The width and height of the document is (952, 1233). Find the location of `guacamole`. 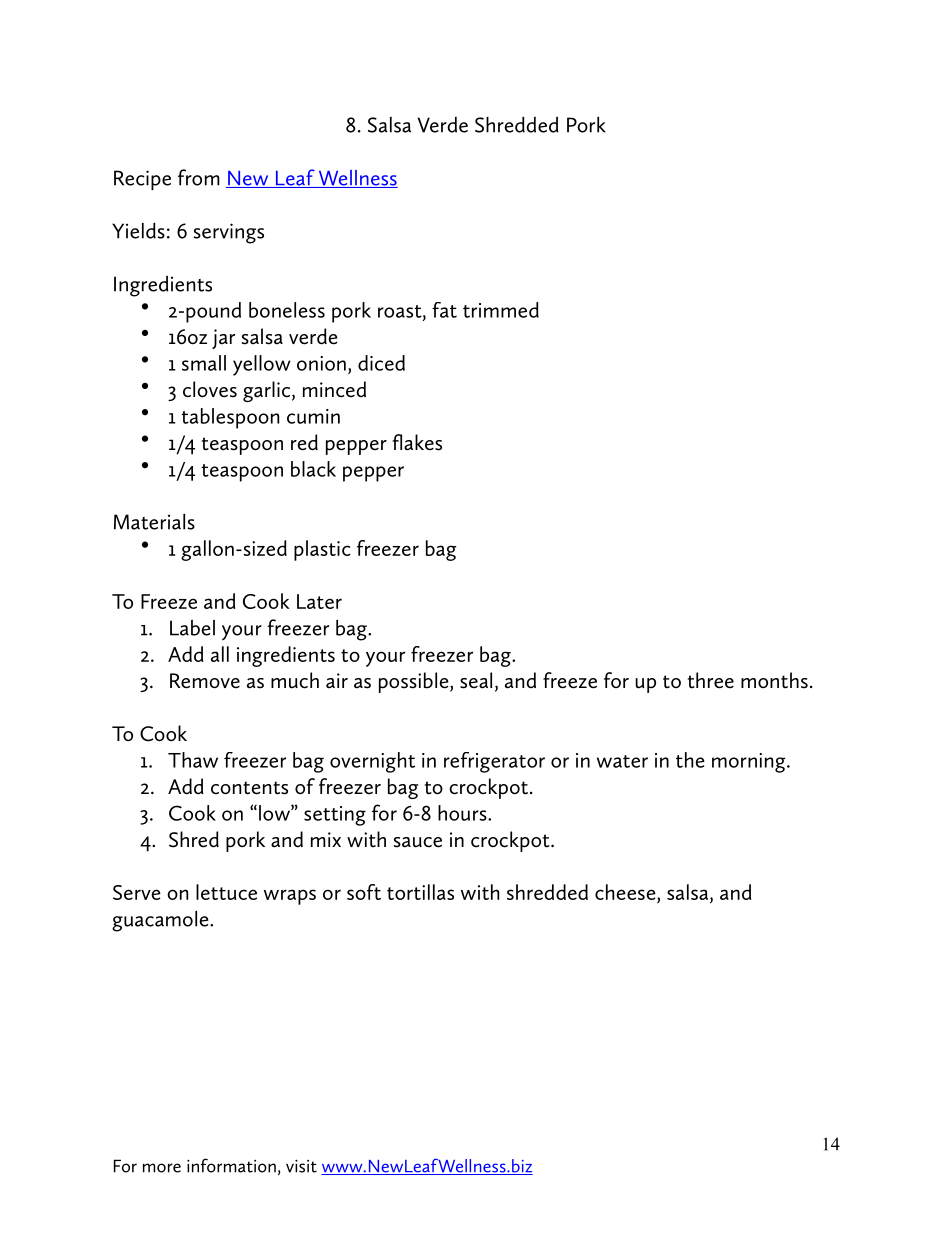

guacamole is located at coordinates (161, 921).
